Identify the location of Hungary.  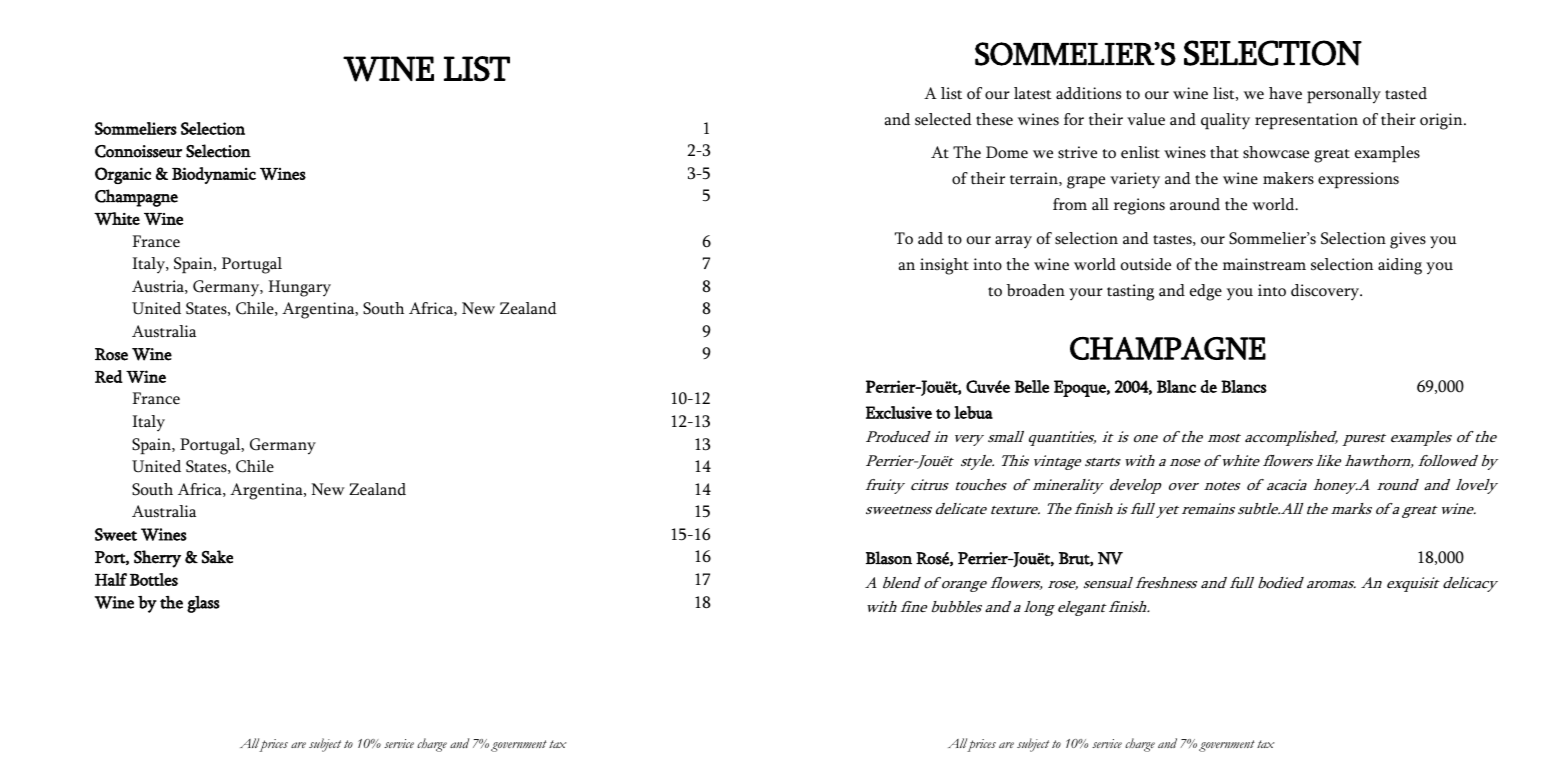
(299, 288).
